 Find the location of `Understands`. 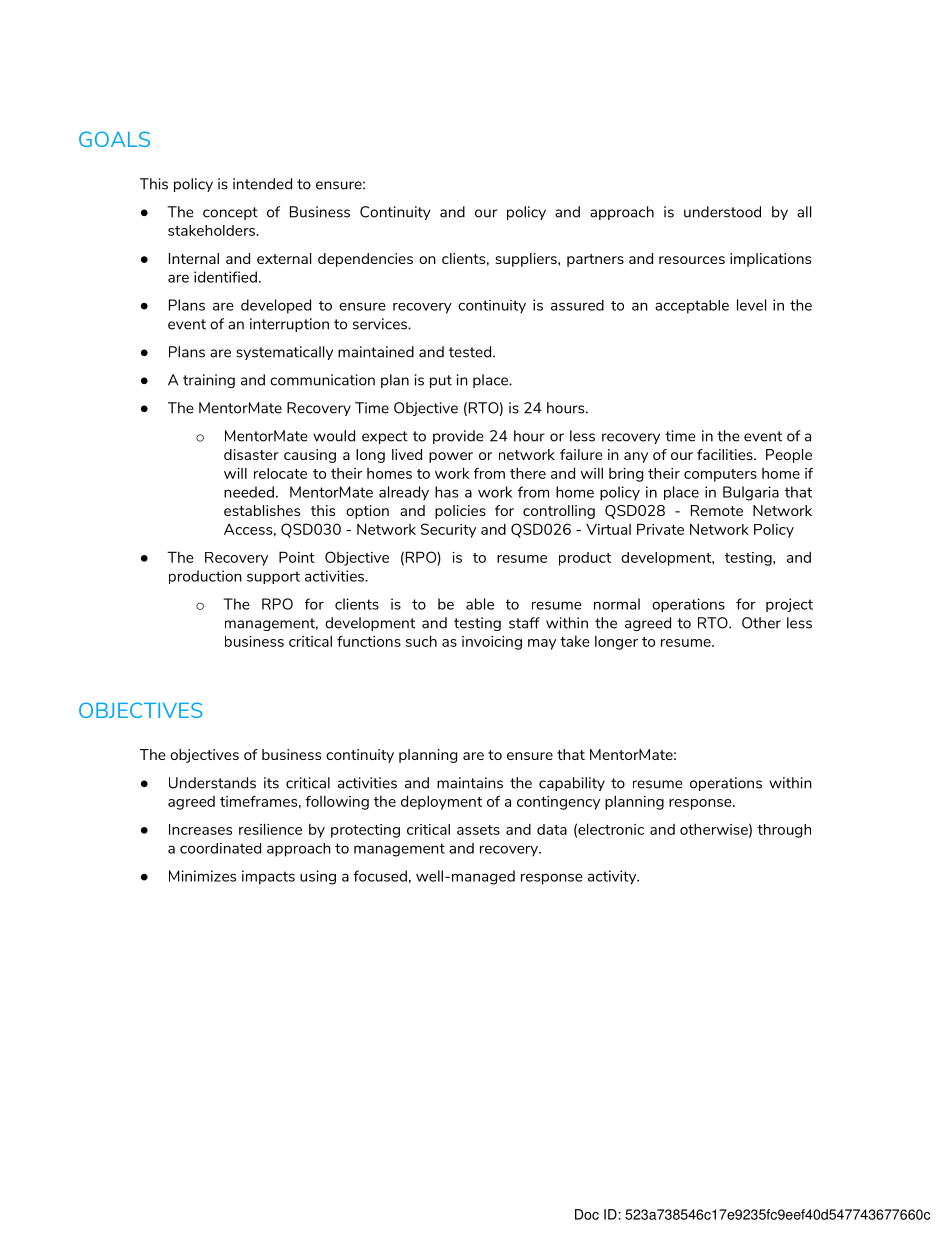

Understands is located at coordinates (212, 783).
